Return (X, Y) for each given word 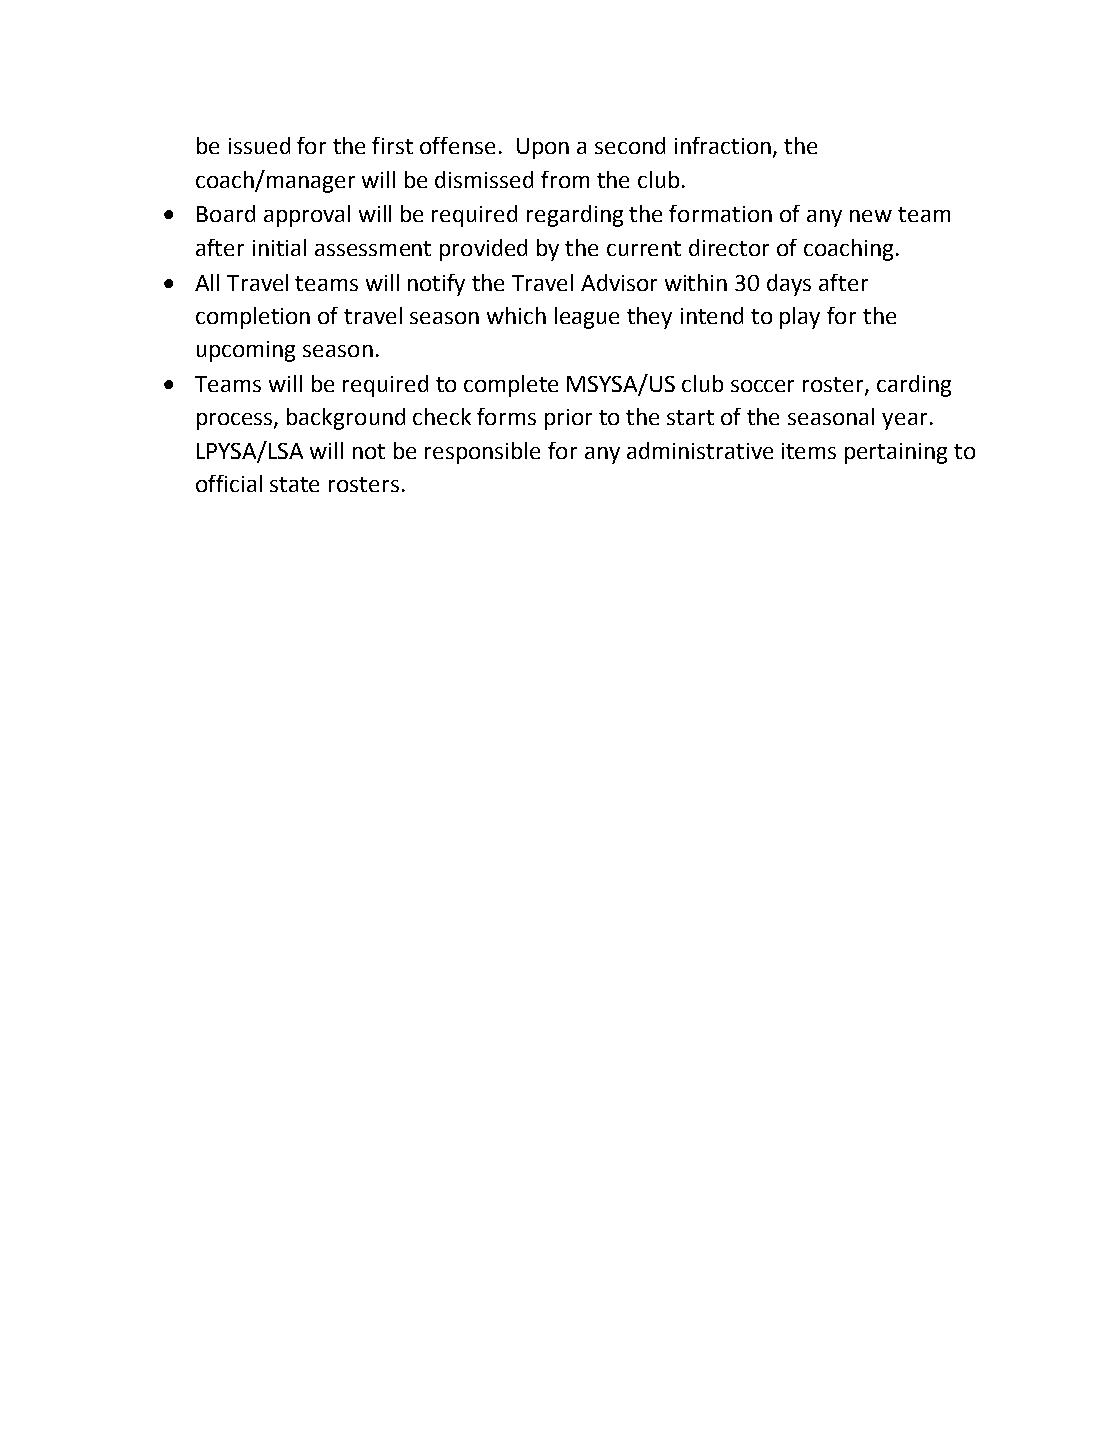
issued (259, 145)
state (294, 484)
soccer (762, 386)
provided (483, 250)
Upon (543, 148)
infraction (724, 147)
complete (511, 386)
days (789, 285)
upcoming (246, 351)
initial (279, 247)
